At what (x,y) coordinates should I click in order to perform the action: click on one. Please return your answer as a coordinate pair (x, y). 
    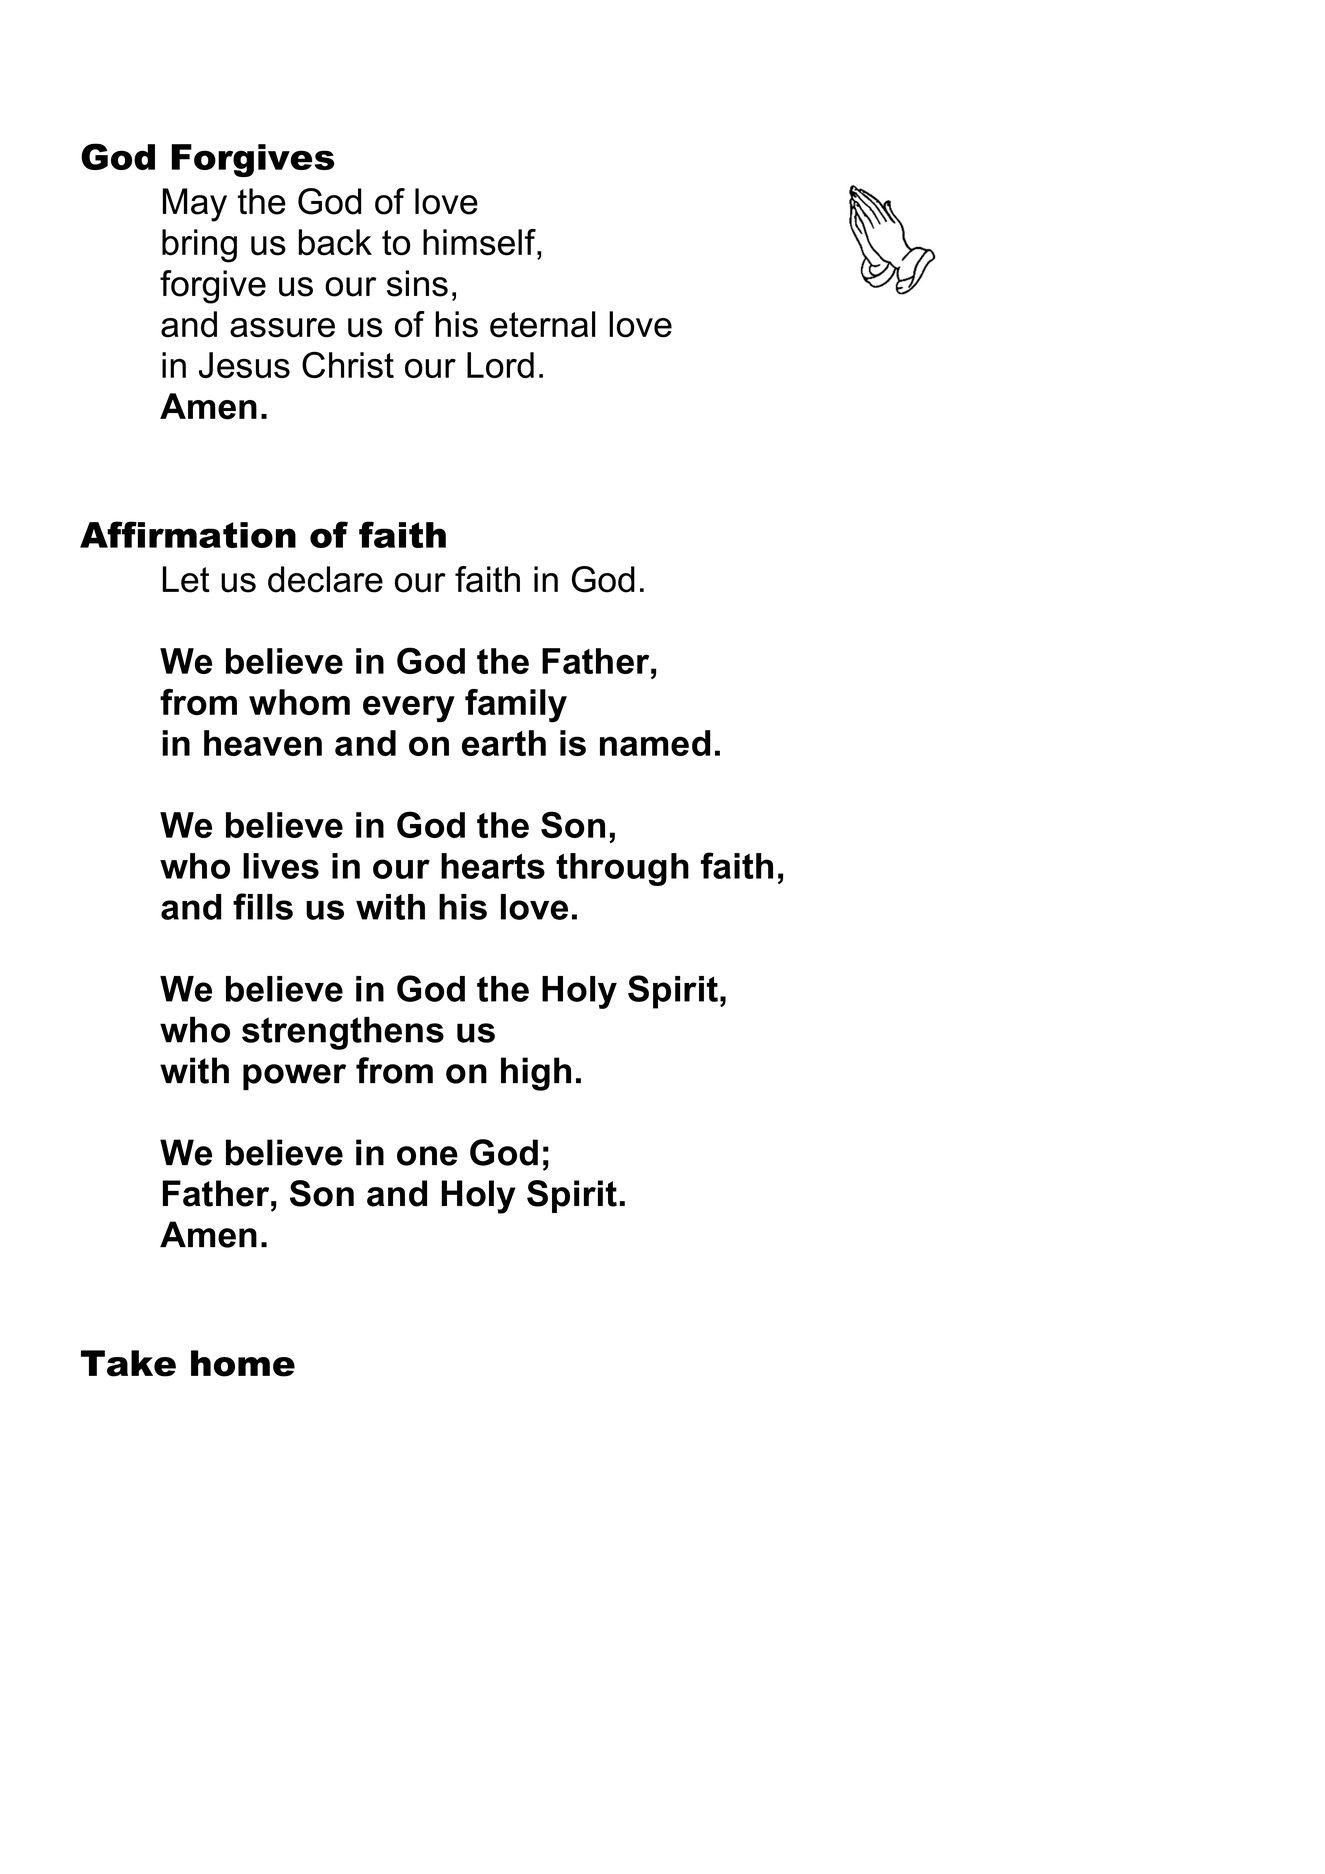
    Looking at the image, I should click on (427, 1156).
